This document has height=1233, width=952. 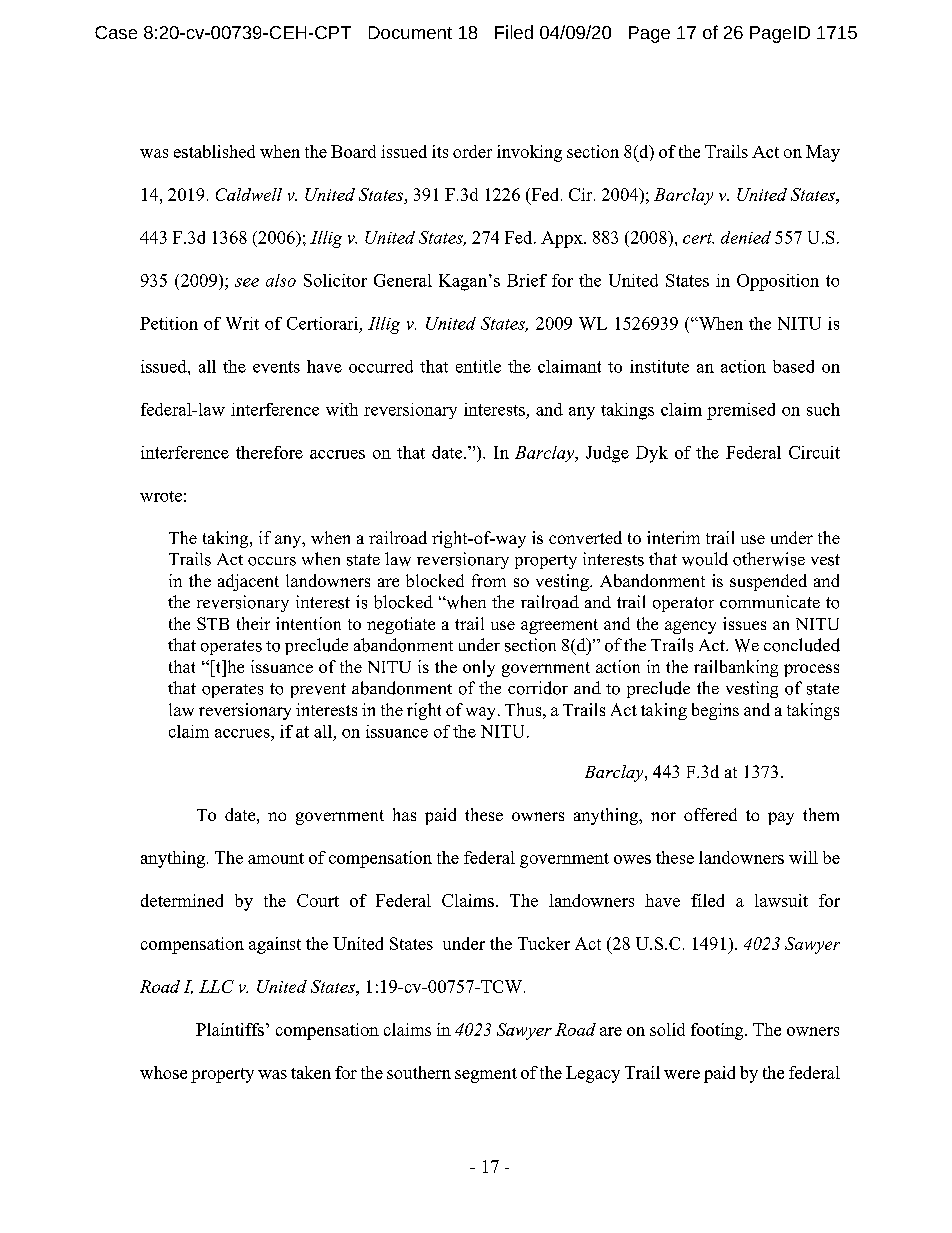 What do you see at coordinates (116, 32) in the document?
I see `Case` at bounding box center [116, 32].
